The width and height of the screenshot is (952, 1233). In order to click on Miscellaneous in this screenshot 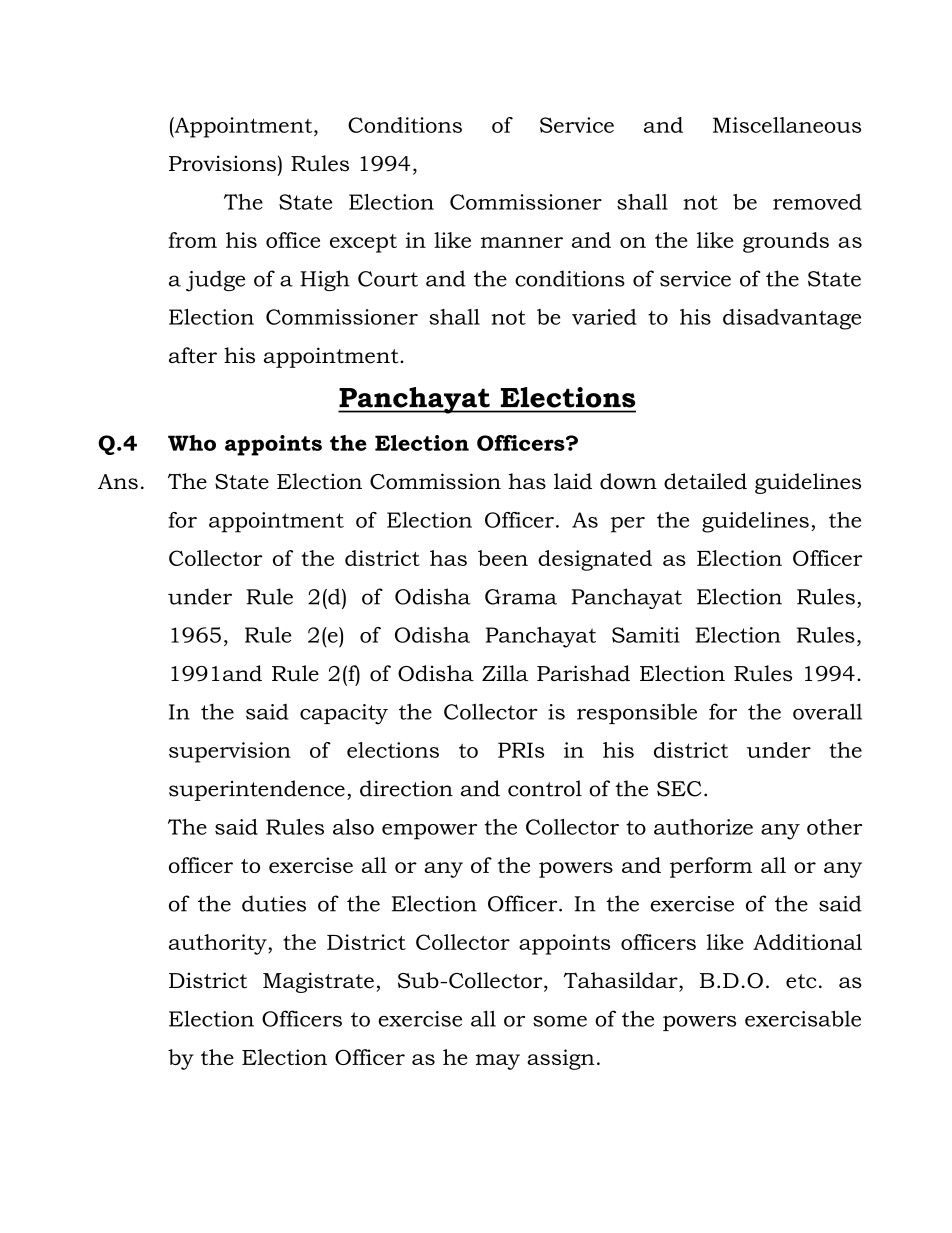, I will do `click(787, 125)`.
